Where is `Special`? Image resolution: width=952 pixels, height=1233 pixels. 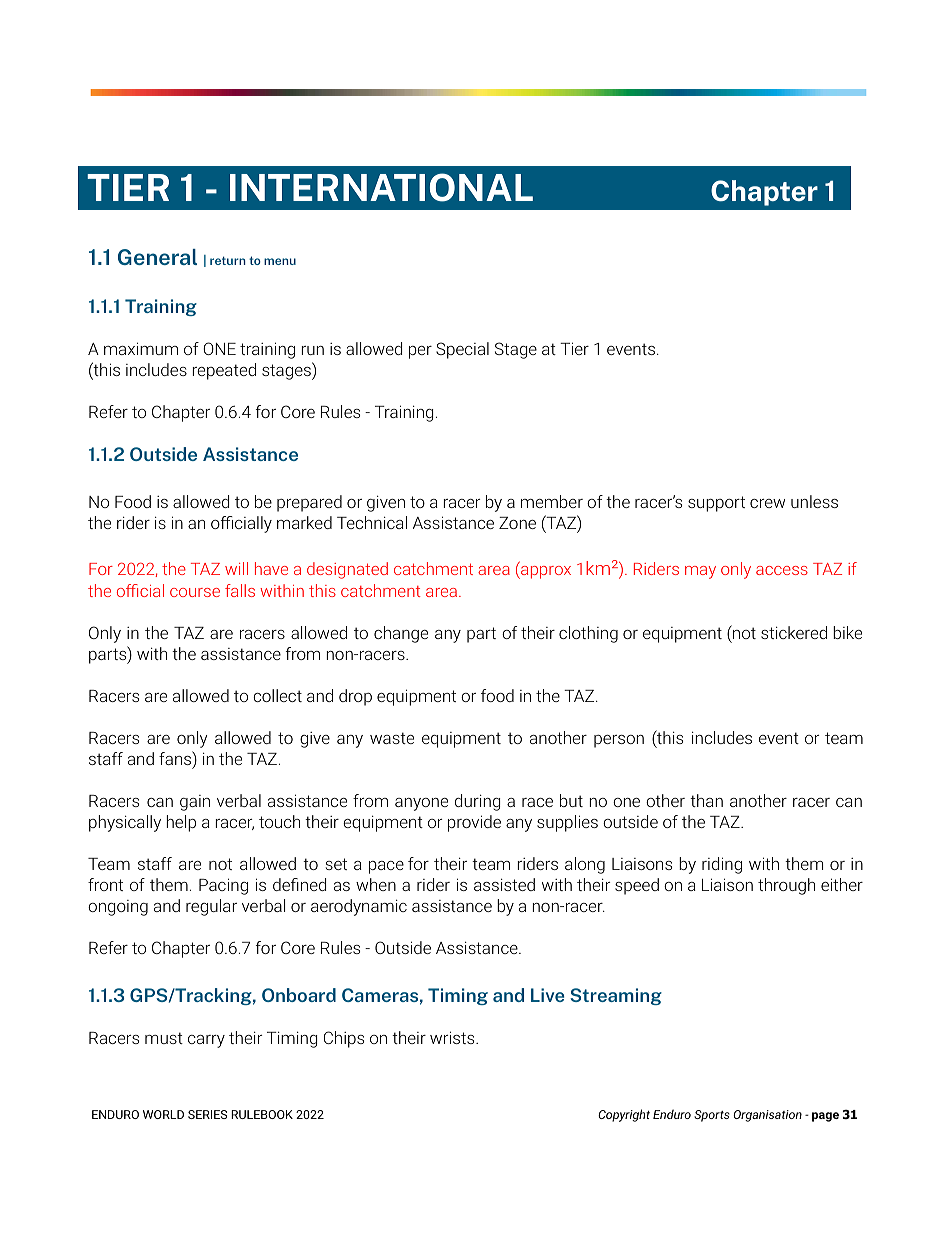
Special is located at coordinates (462, 350).
